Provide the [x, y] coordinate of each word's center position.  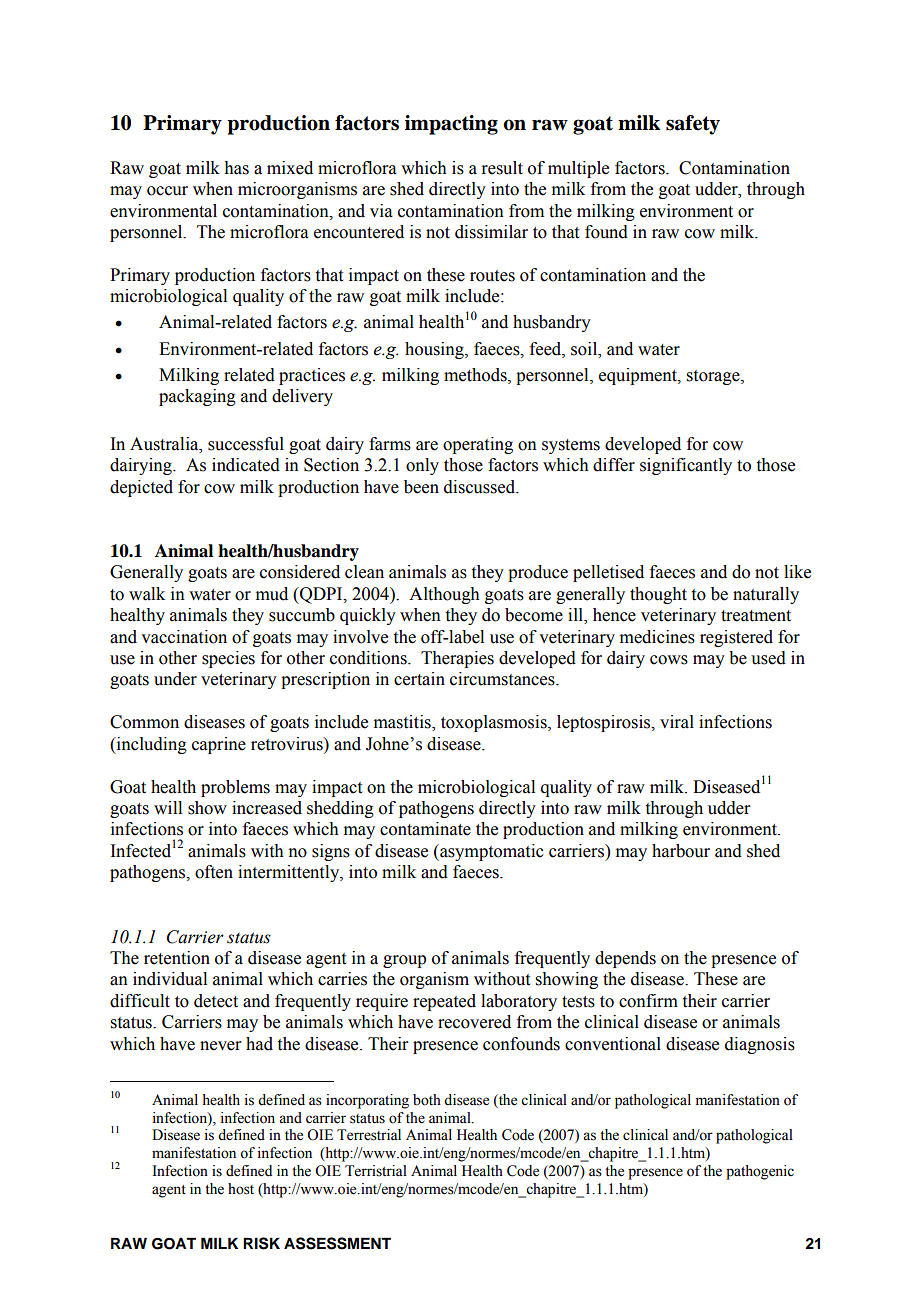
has [236, 168]
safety [693, 125]
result [502, 168]
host [241, 1189]
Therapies [457, 659]
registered [736, 638]
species [228, 659]
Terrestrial [369, 1135]
